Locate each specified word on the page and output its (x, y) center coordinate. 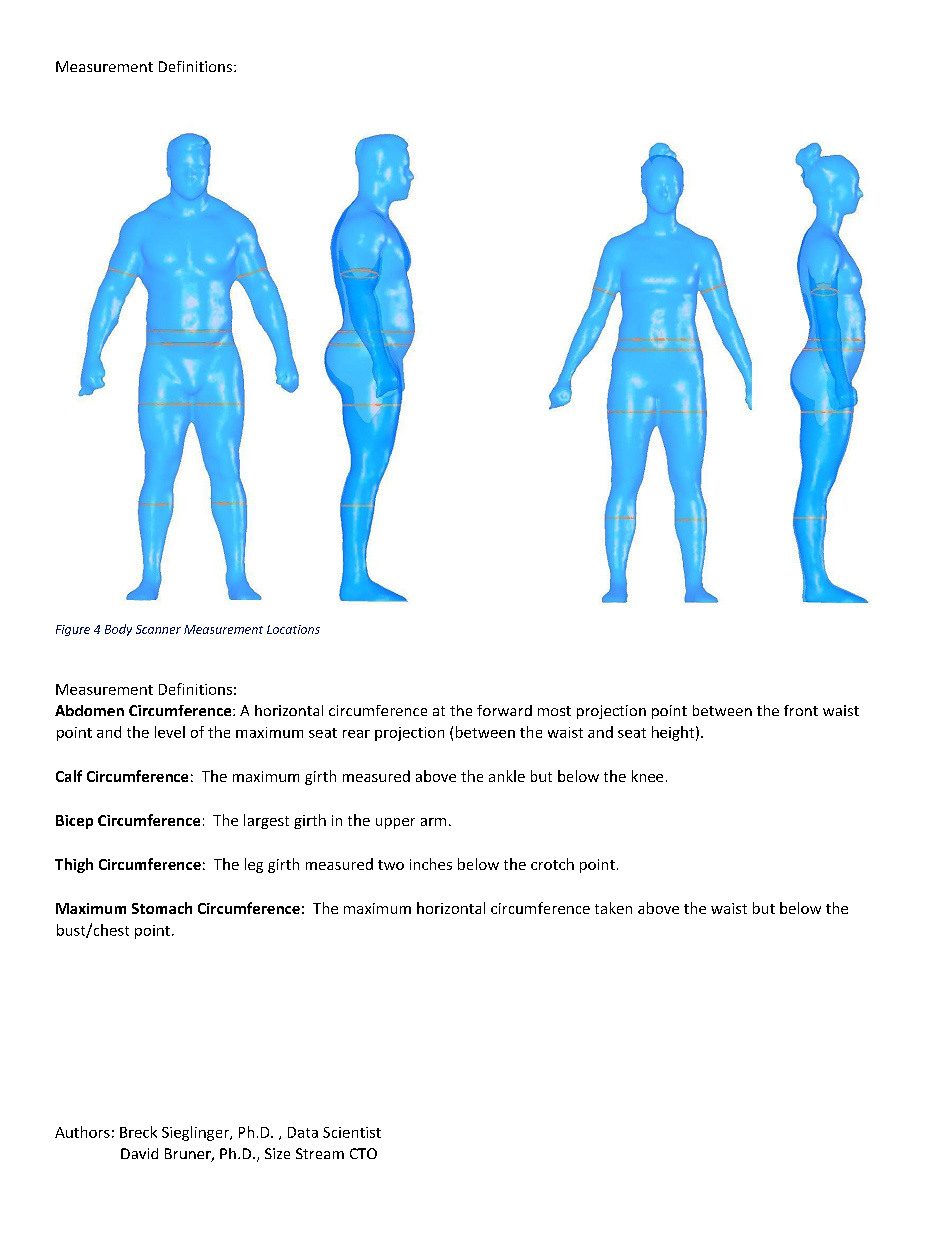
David (139, 1153)
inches (431, 864)
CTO (363, 1153)
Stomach (162, 908)
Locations (293, 629)
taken (613, 908)
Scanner (158, 629)
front (801, 710)
